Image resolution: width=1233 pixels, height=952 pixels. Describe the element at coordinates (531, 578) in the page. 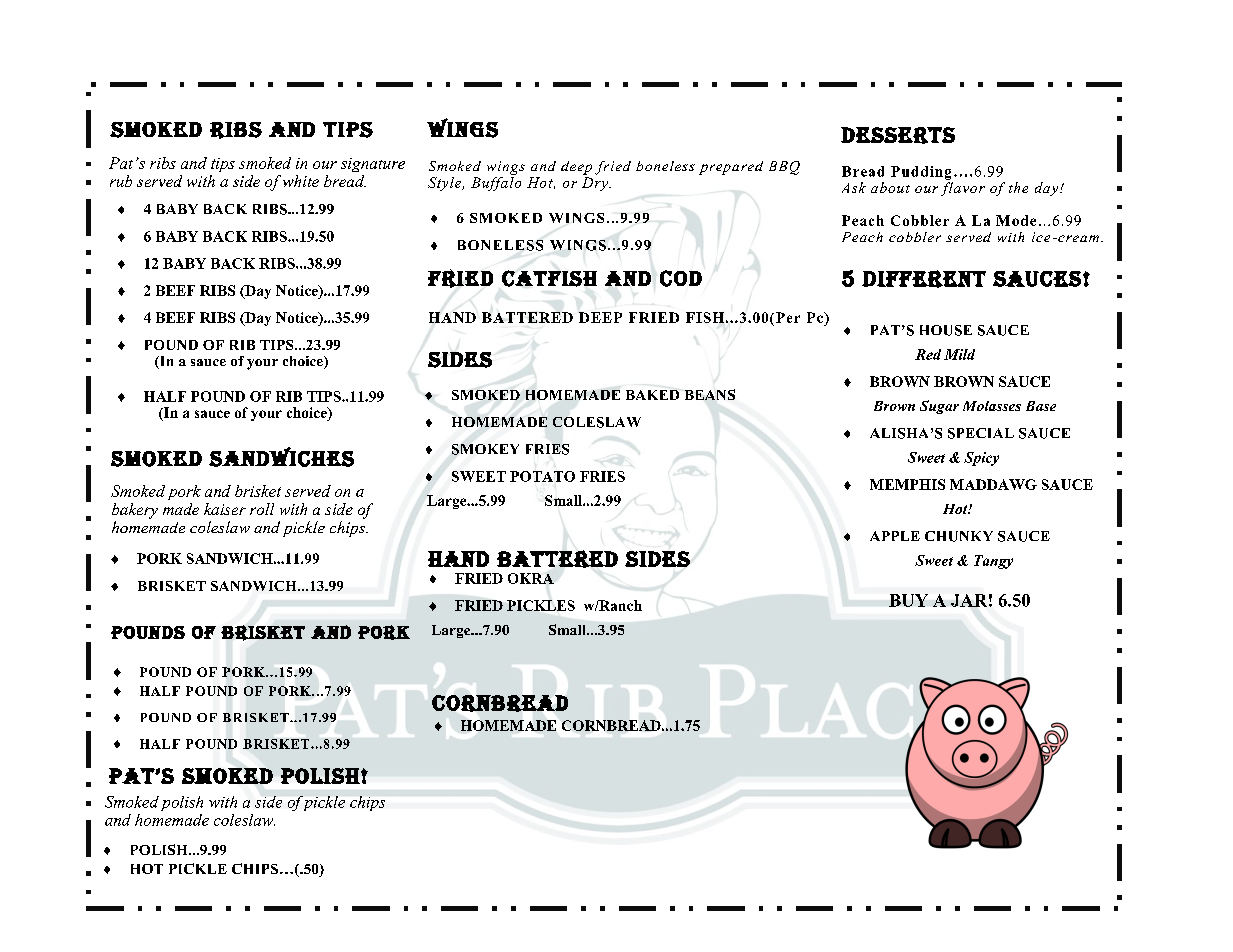

I see `OKRA` at that location.
